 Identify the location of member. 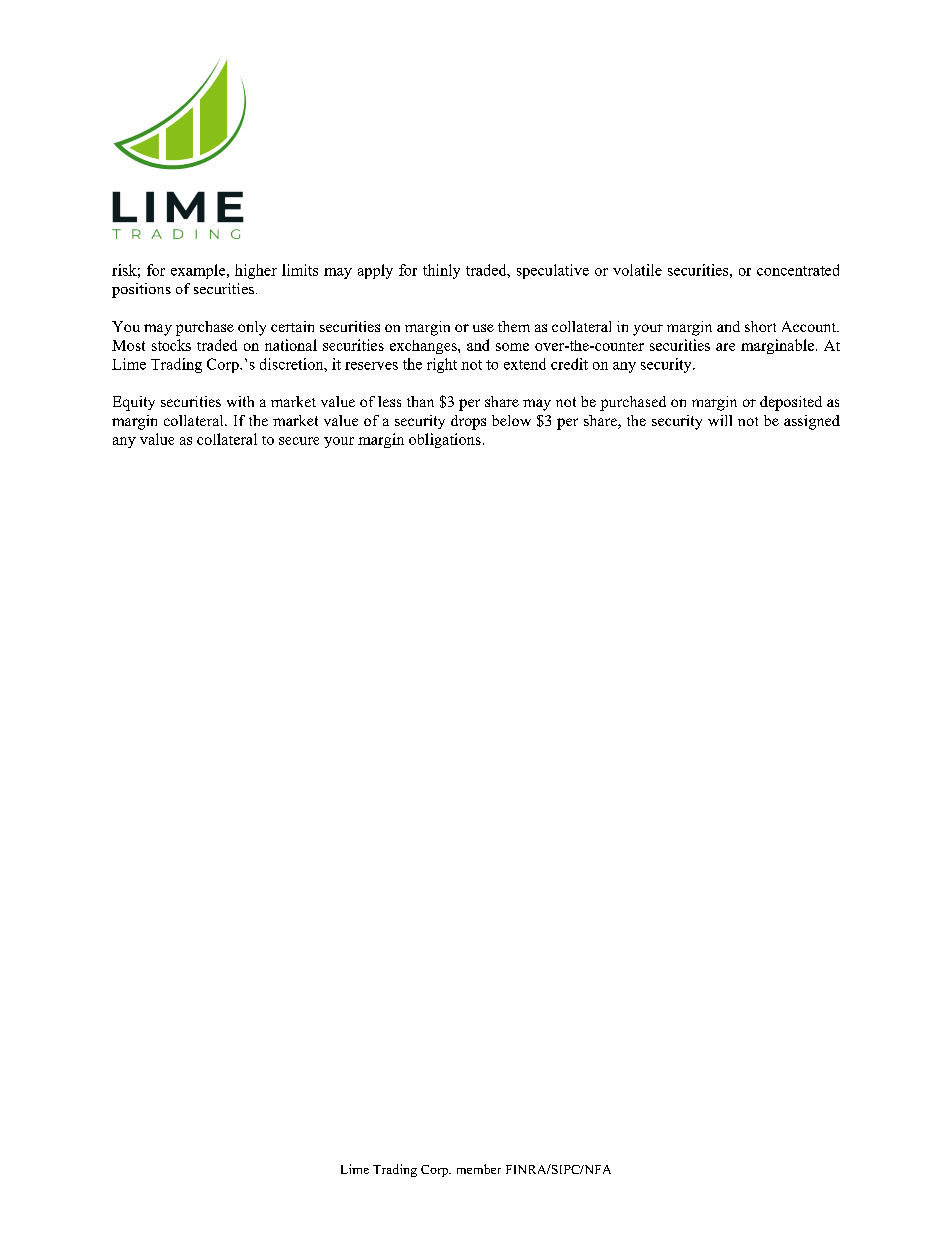
(479, 1169).
